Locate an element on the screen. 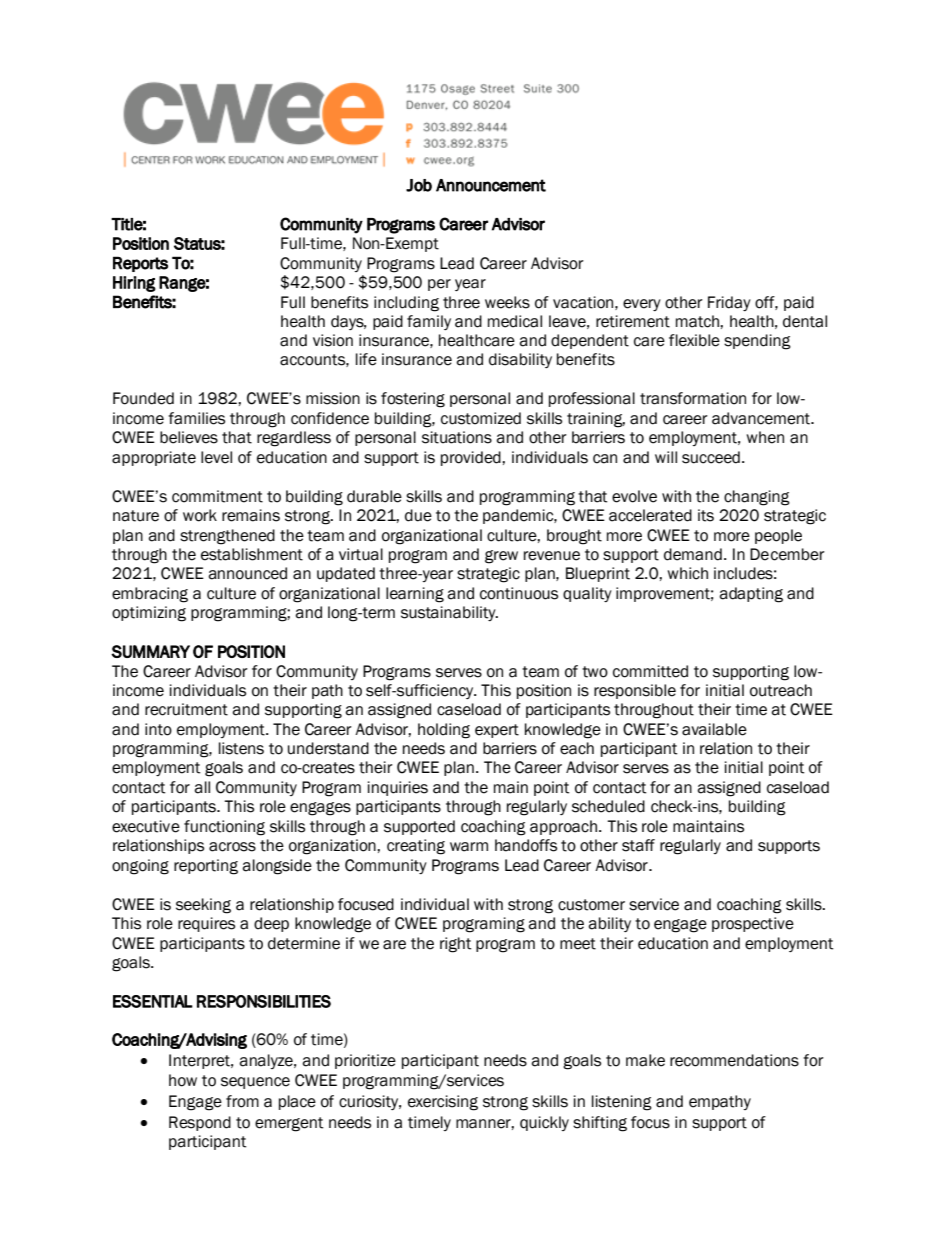 The width and height of the screenshot is (952, 1233). from is located at coordinates (242, 1101).
